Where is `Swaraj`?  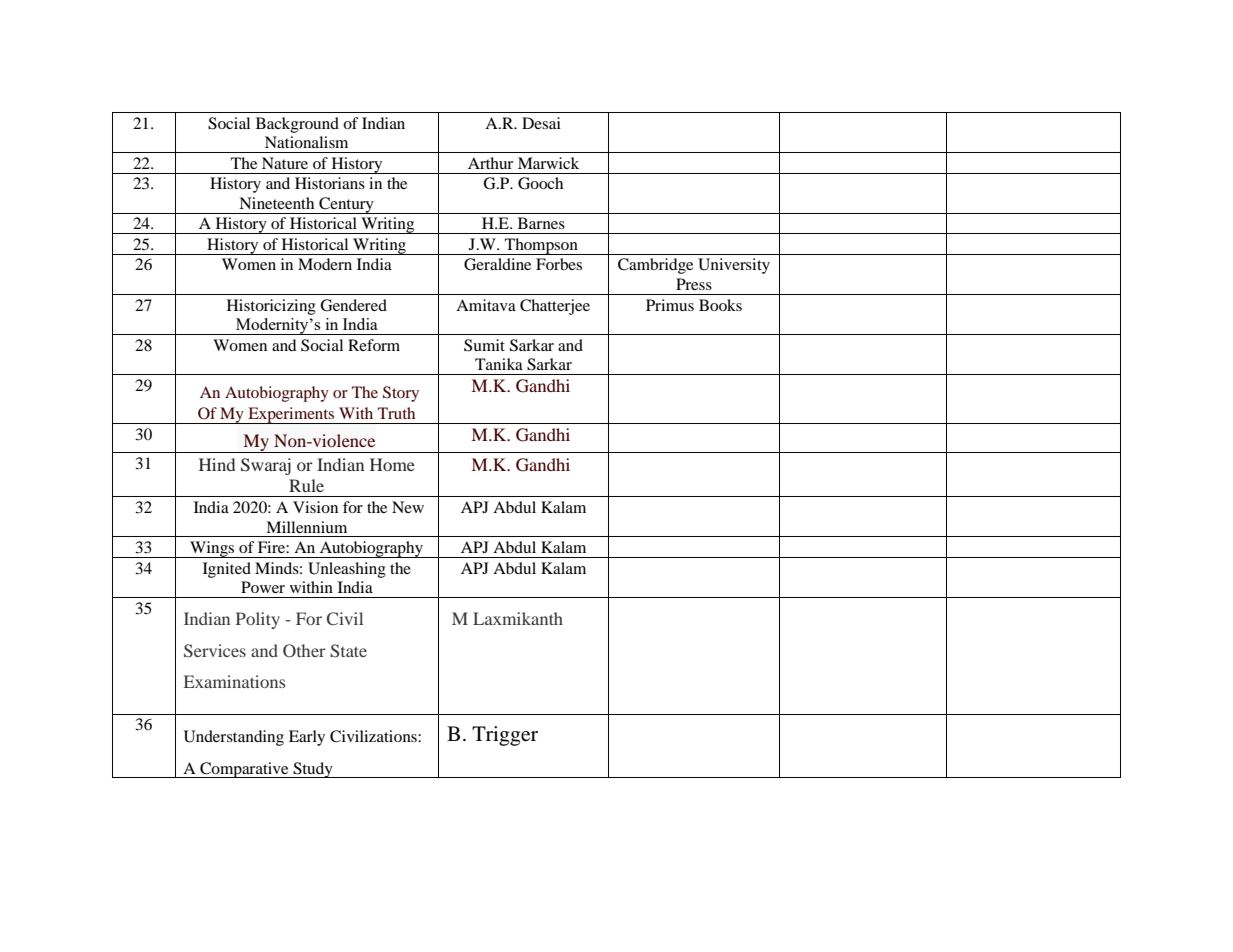
Swaraj is located at coordinates (266, 466).
